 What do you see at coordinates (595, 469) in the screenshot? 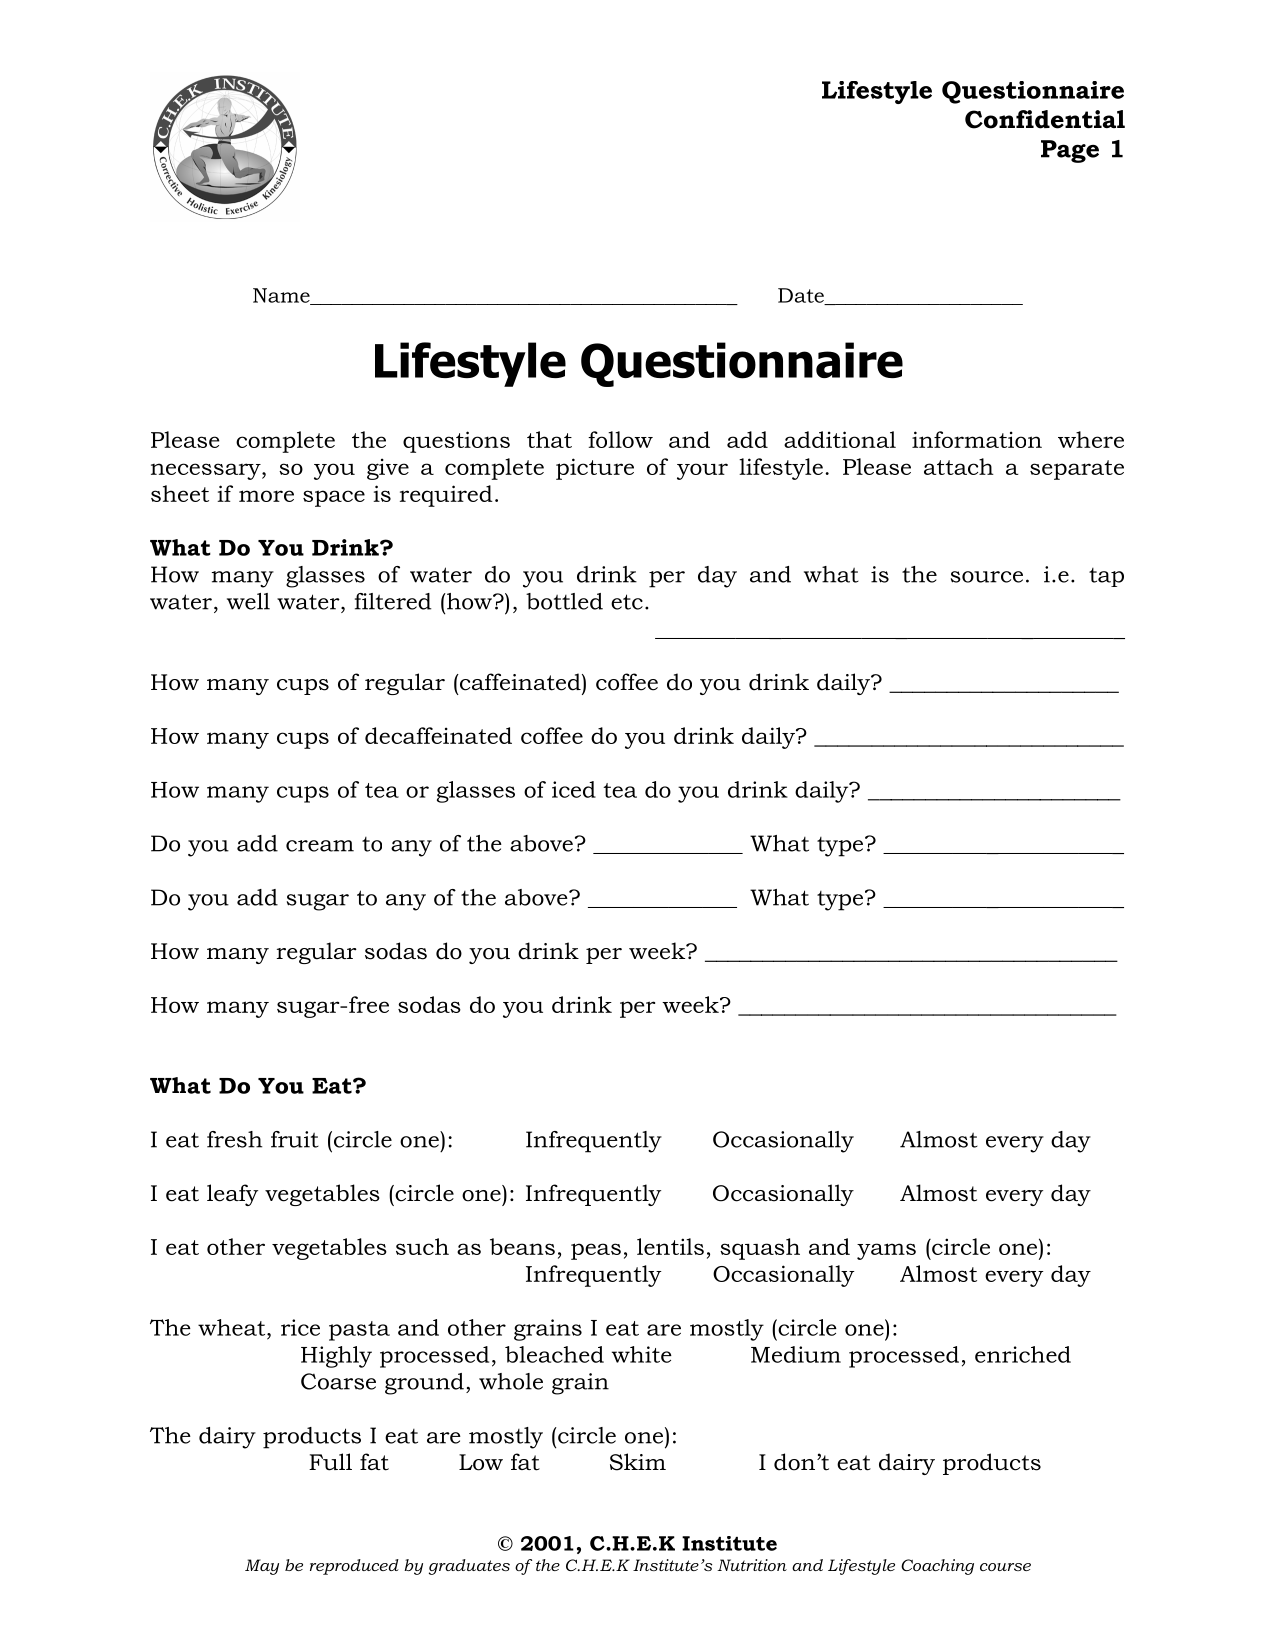
I see `picture` at bounding box center [595, 469].
